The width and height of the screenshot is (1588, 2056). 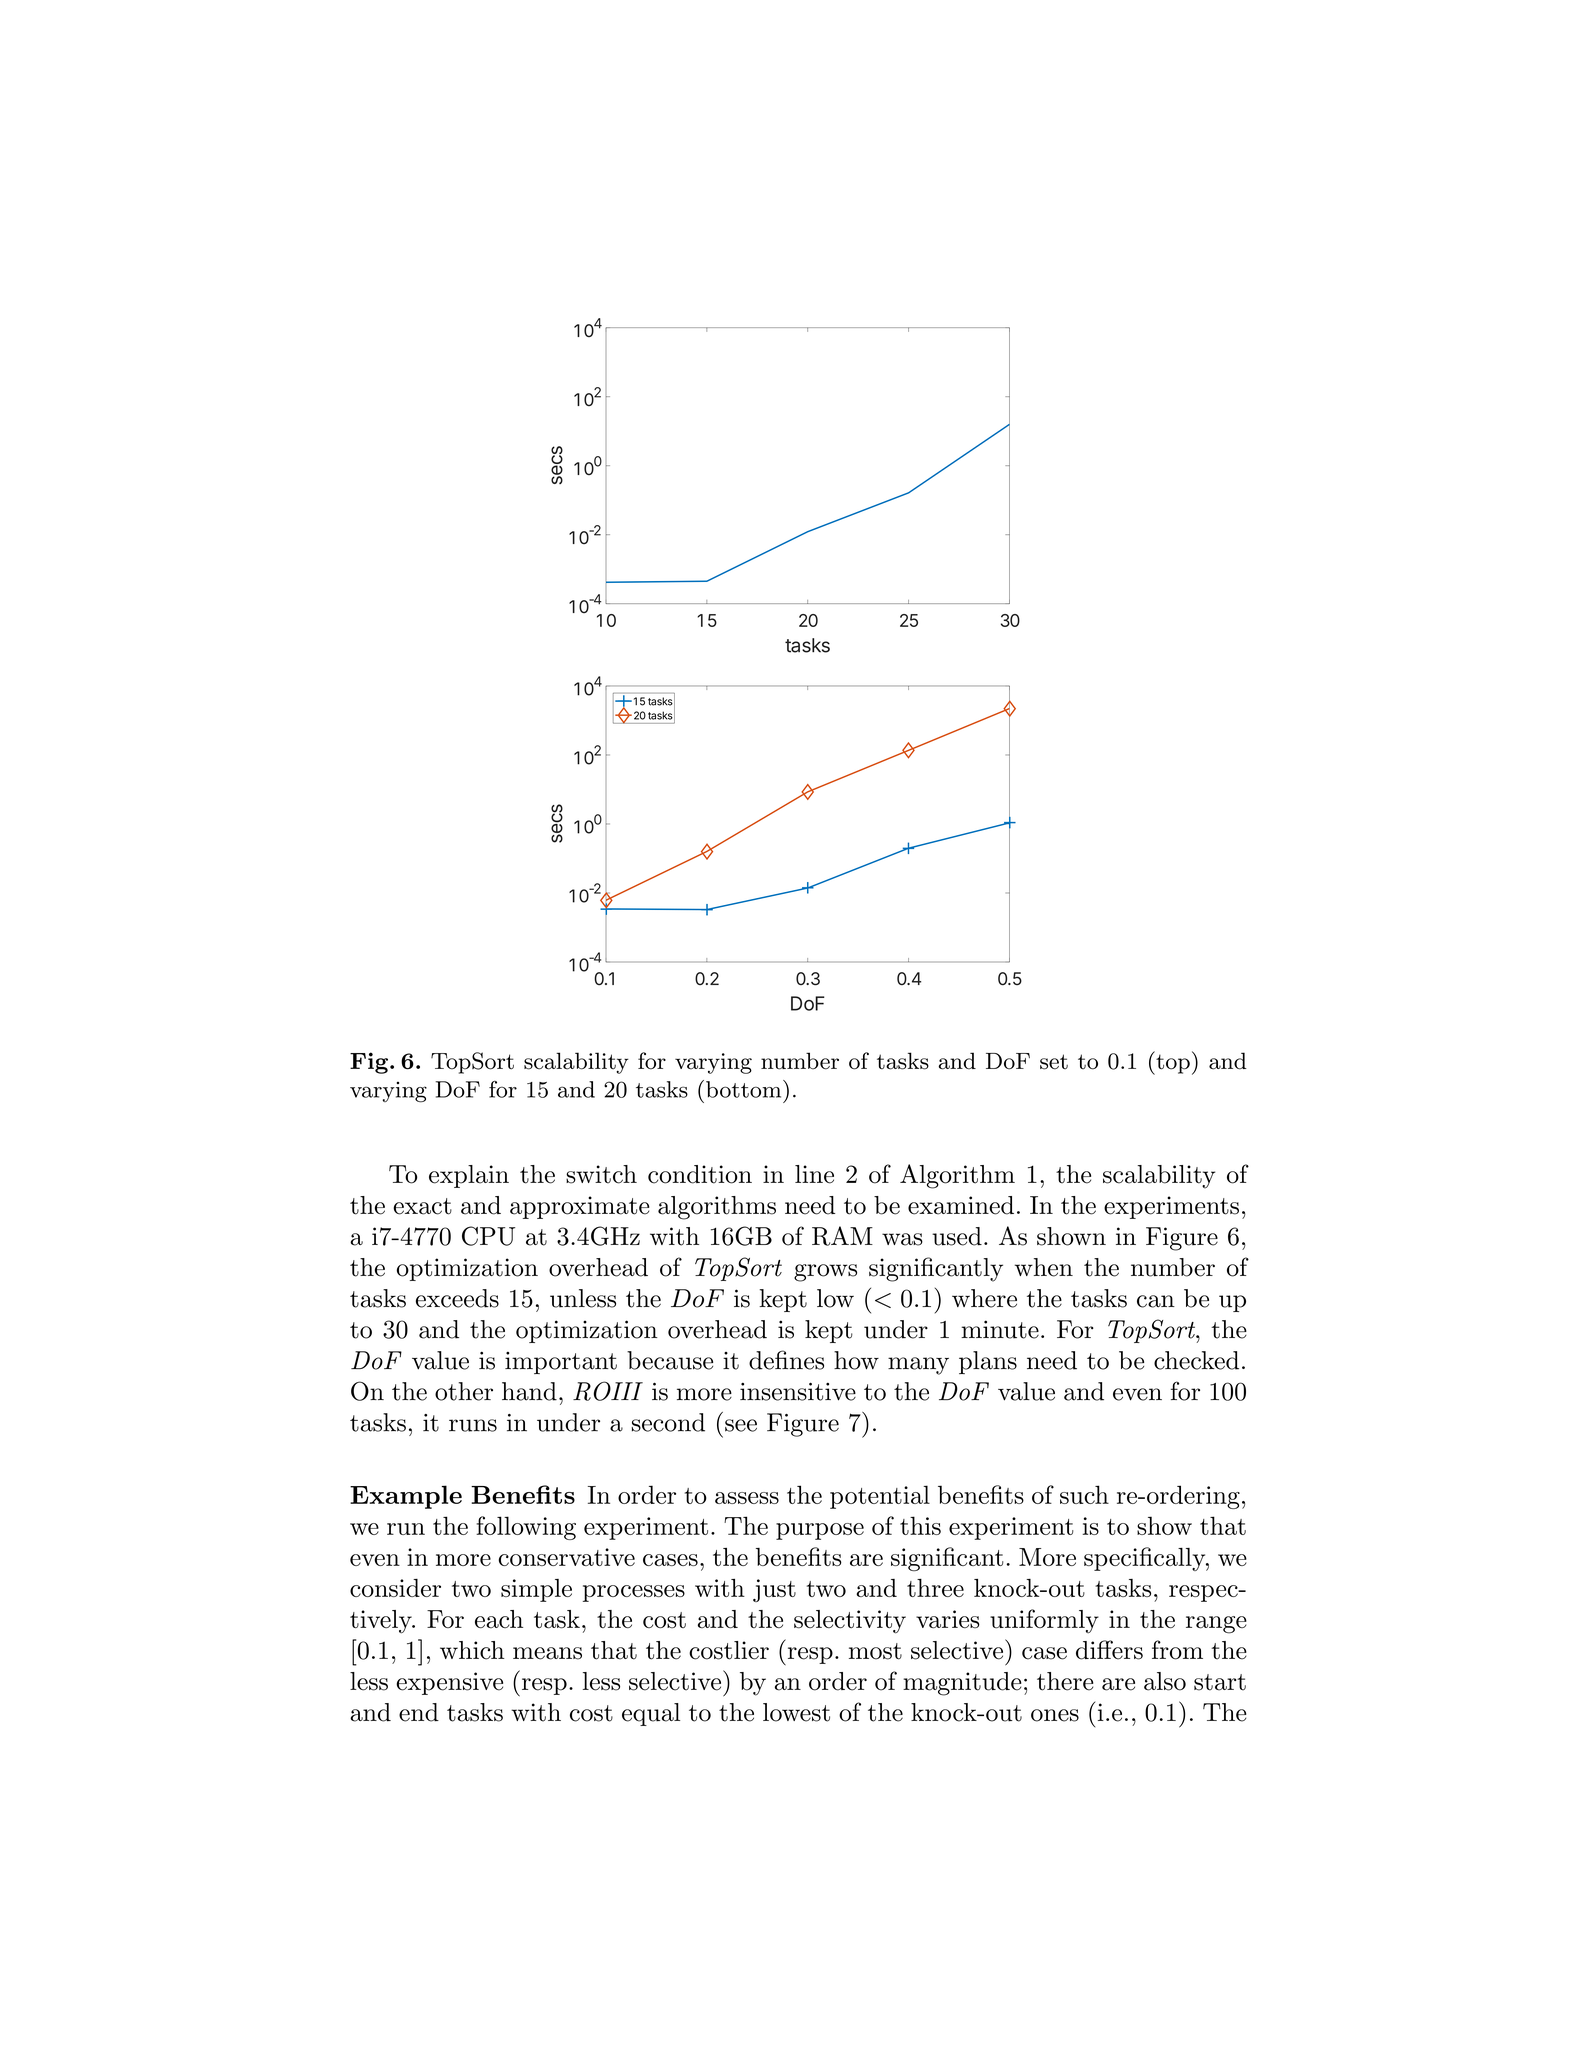 What do you see at coordinates (1044, 1267) in the screenshot?
I see `when` at bounding box center [1044, 1267].
